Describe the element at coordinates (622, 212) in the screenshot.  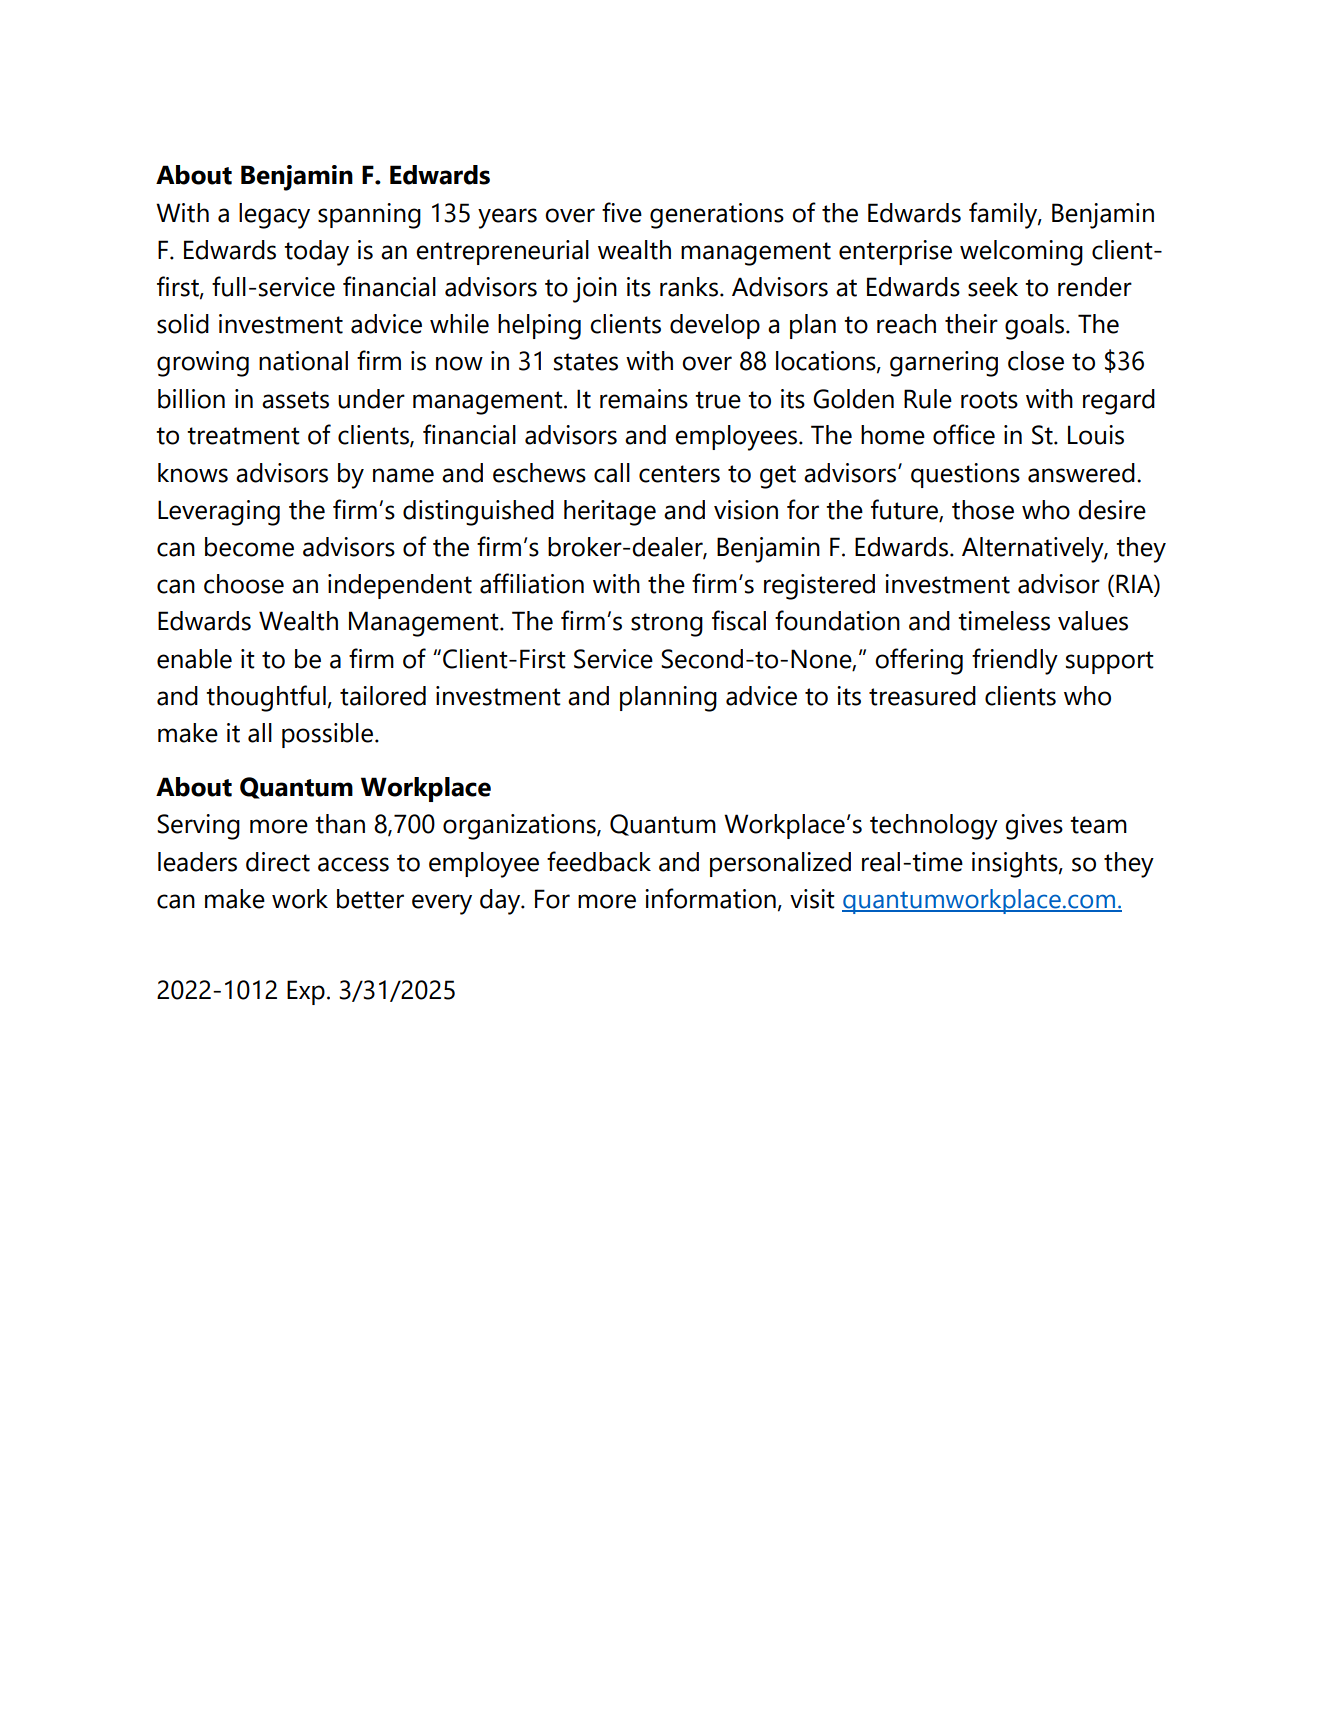
I see `five` at that location.
